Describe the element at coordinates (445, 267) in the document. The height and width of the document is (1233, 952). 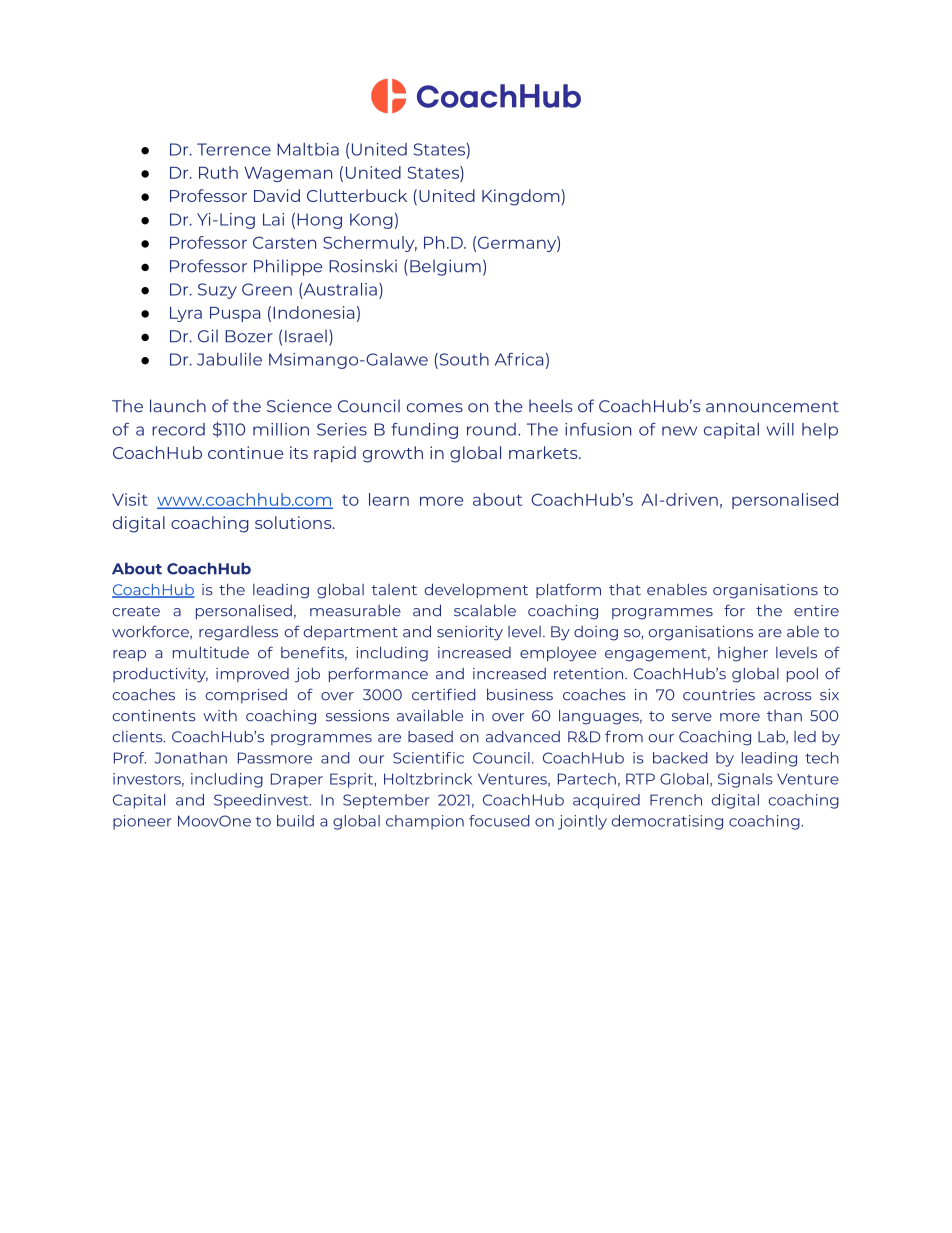
I see `Belgium` at that location.
